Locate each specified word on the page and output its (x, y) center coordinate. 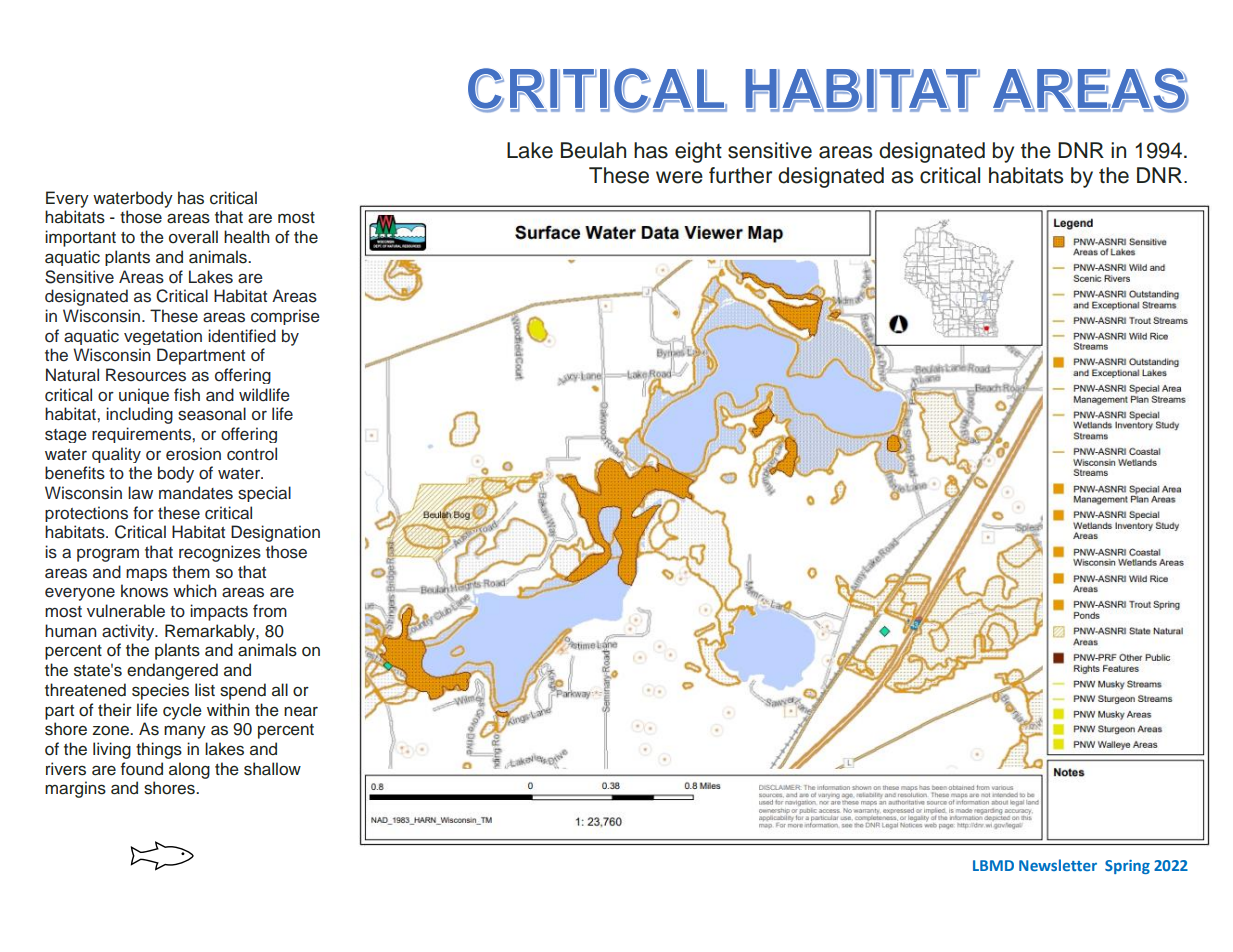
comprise (285, 317)
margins (75, 789)
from (270, 611)
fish (187, 395)
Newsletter (1058, 865)
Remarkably (211, 632)
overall (193, 237)
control (252, 454)
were (679, 177)
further (740, 175)
